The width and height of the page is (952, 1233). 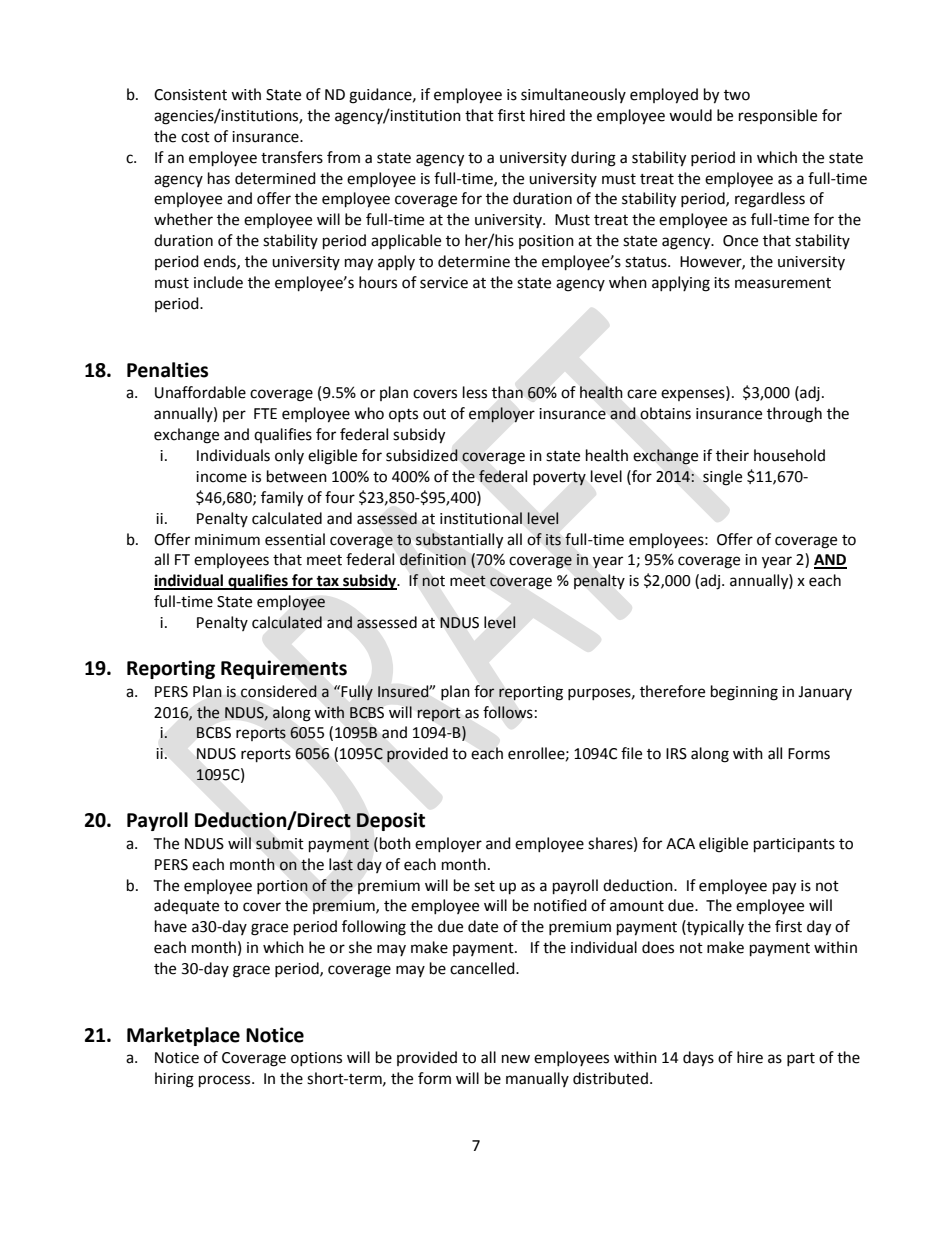 What do you see at coordinates (744, 693) in the page?
I see `beginning` at bounding box center [744, 693].
